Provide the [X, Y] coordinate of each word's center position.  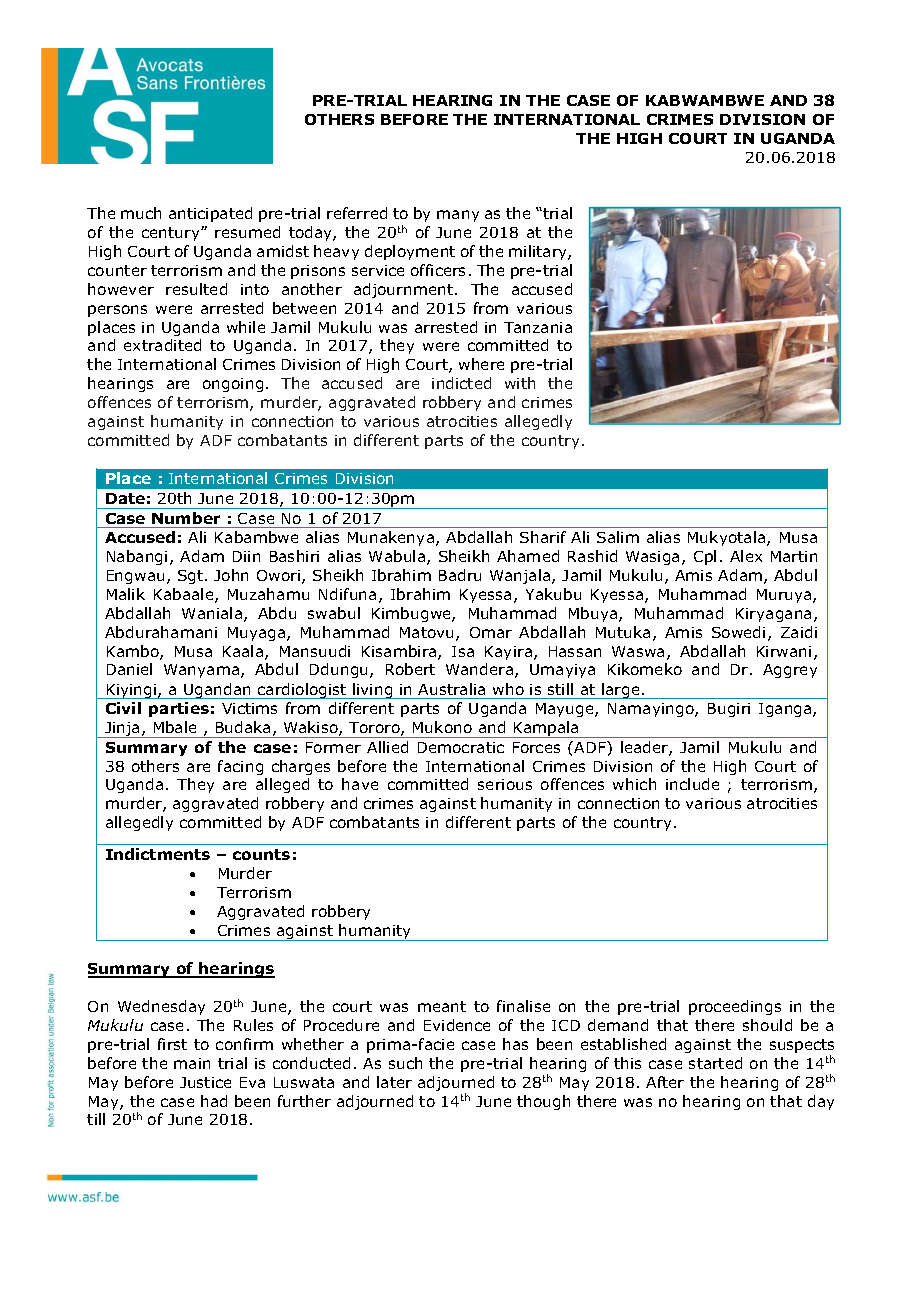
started [715, 1063]
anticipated [210, 214]
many [458, 216]
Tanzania [538, 327]
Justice [205, 1082]
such [405, 1063]
